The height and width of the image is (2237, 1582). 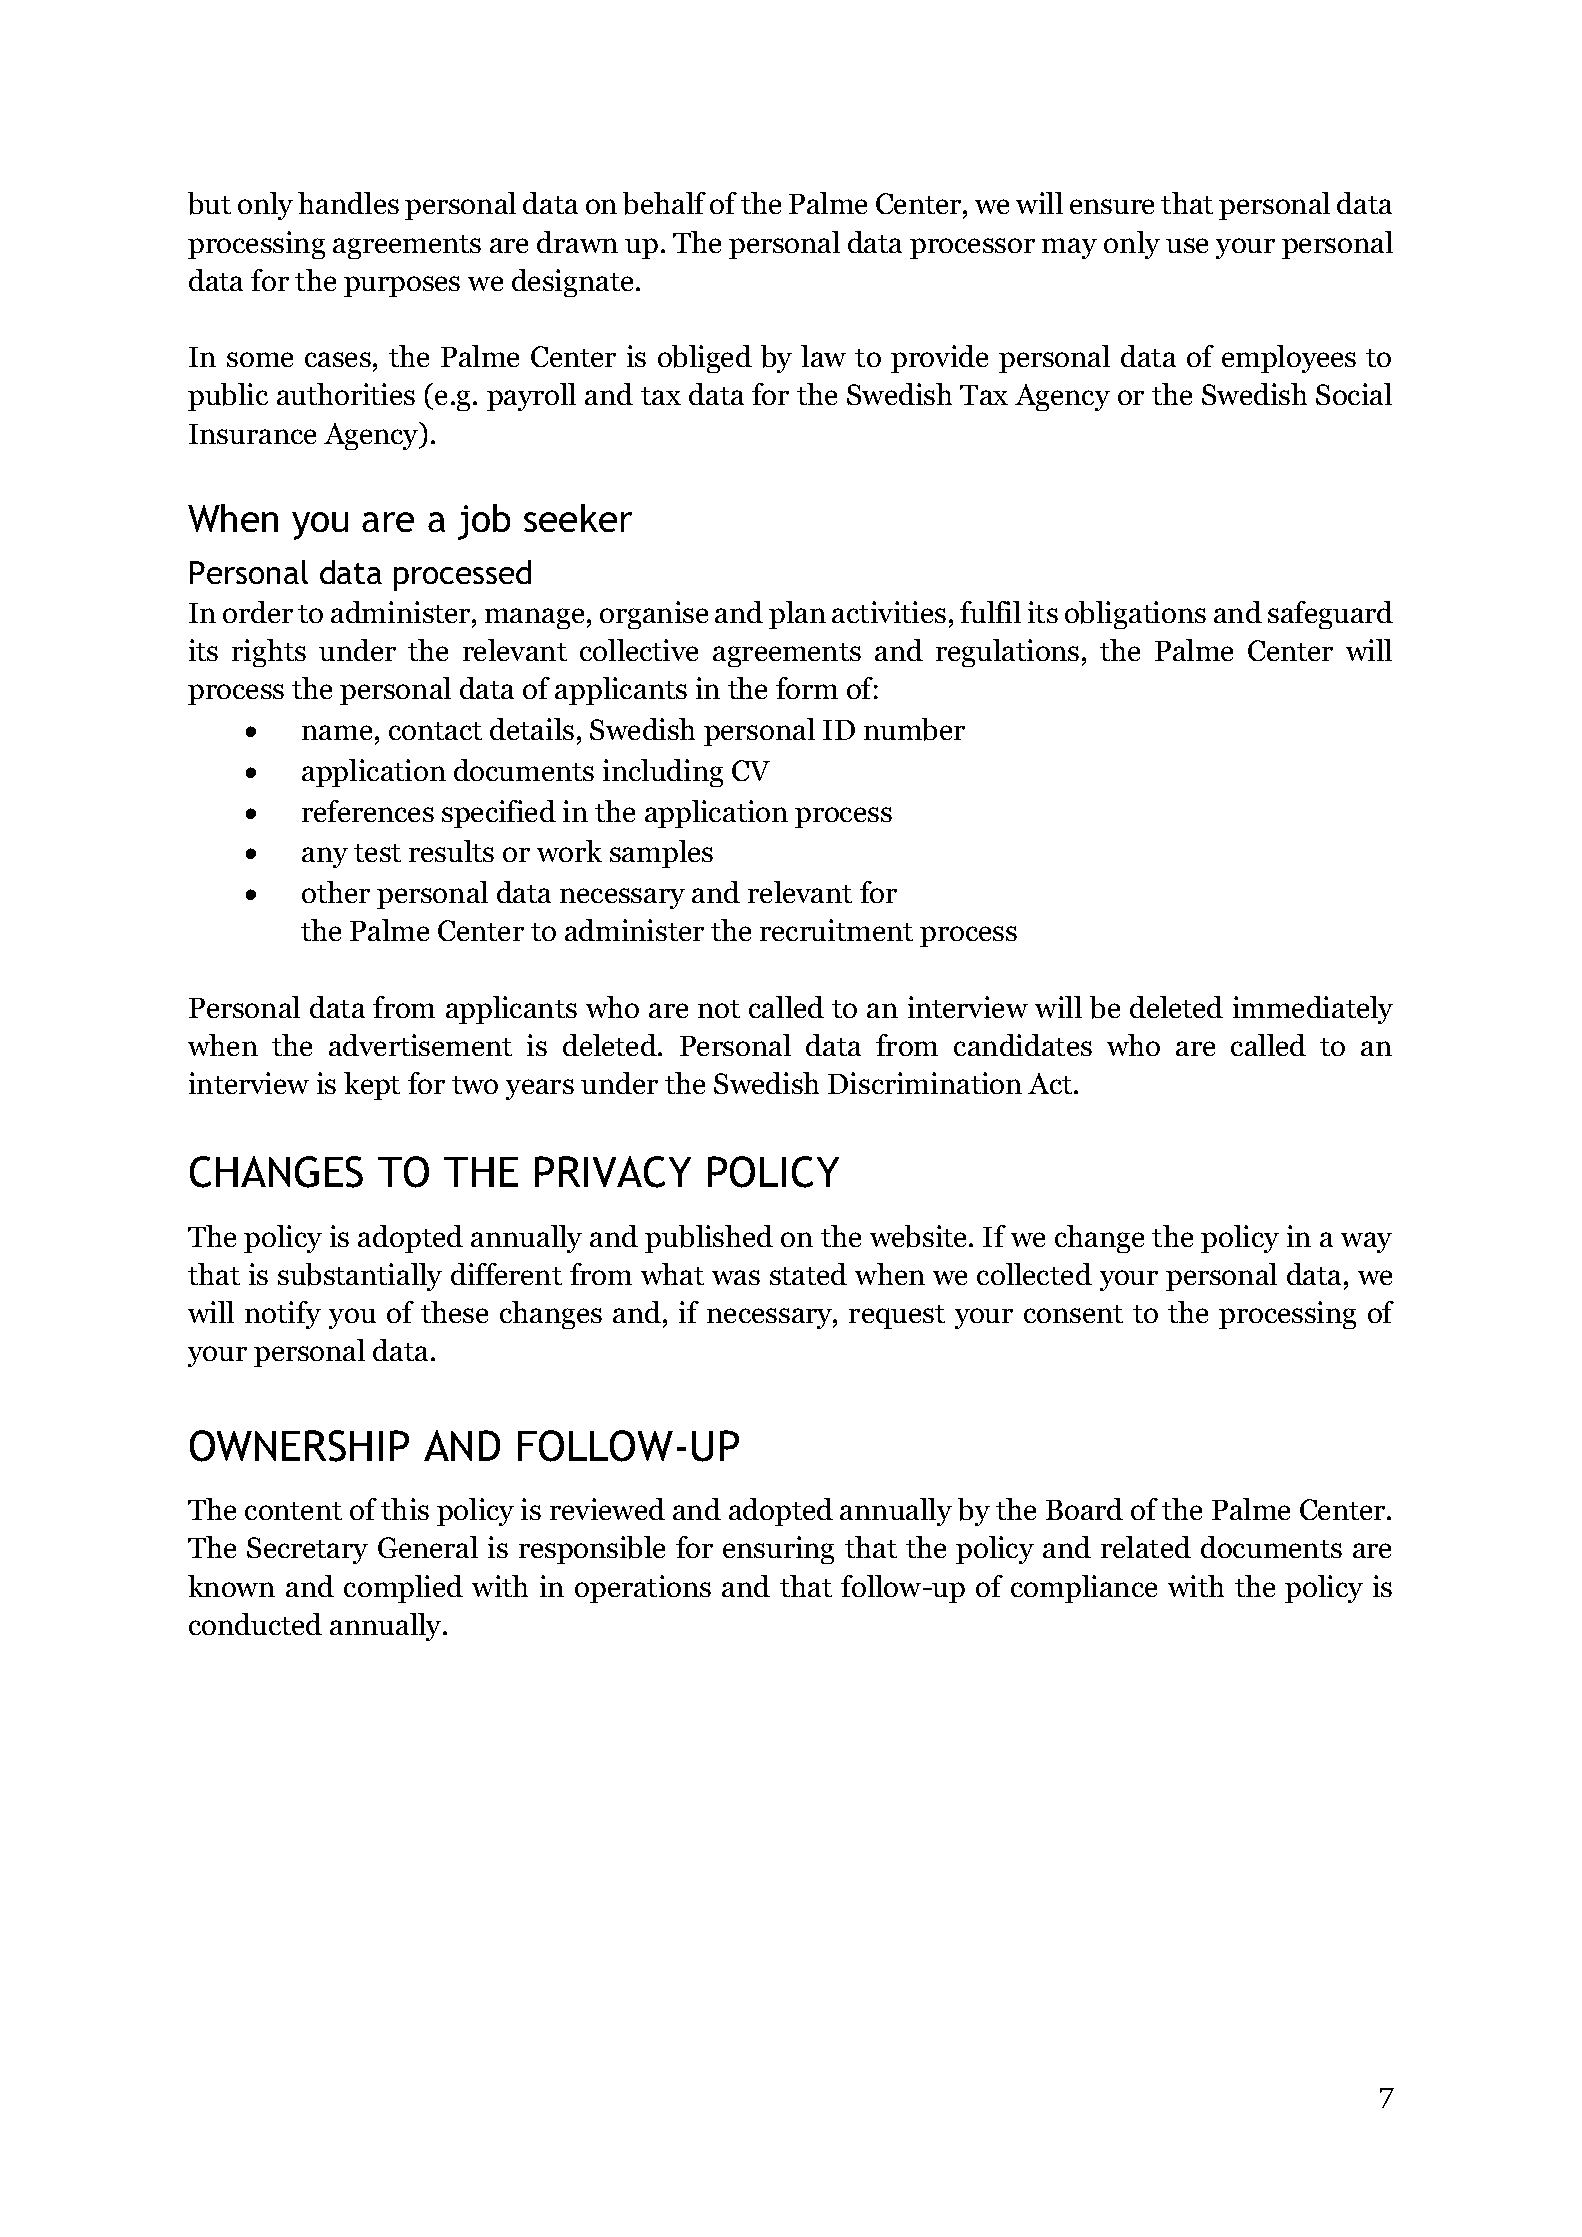 What do you see at coordinates (348, 203) in the image?
I see `handles` at bounding box center [348, 203].
